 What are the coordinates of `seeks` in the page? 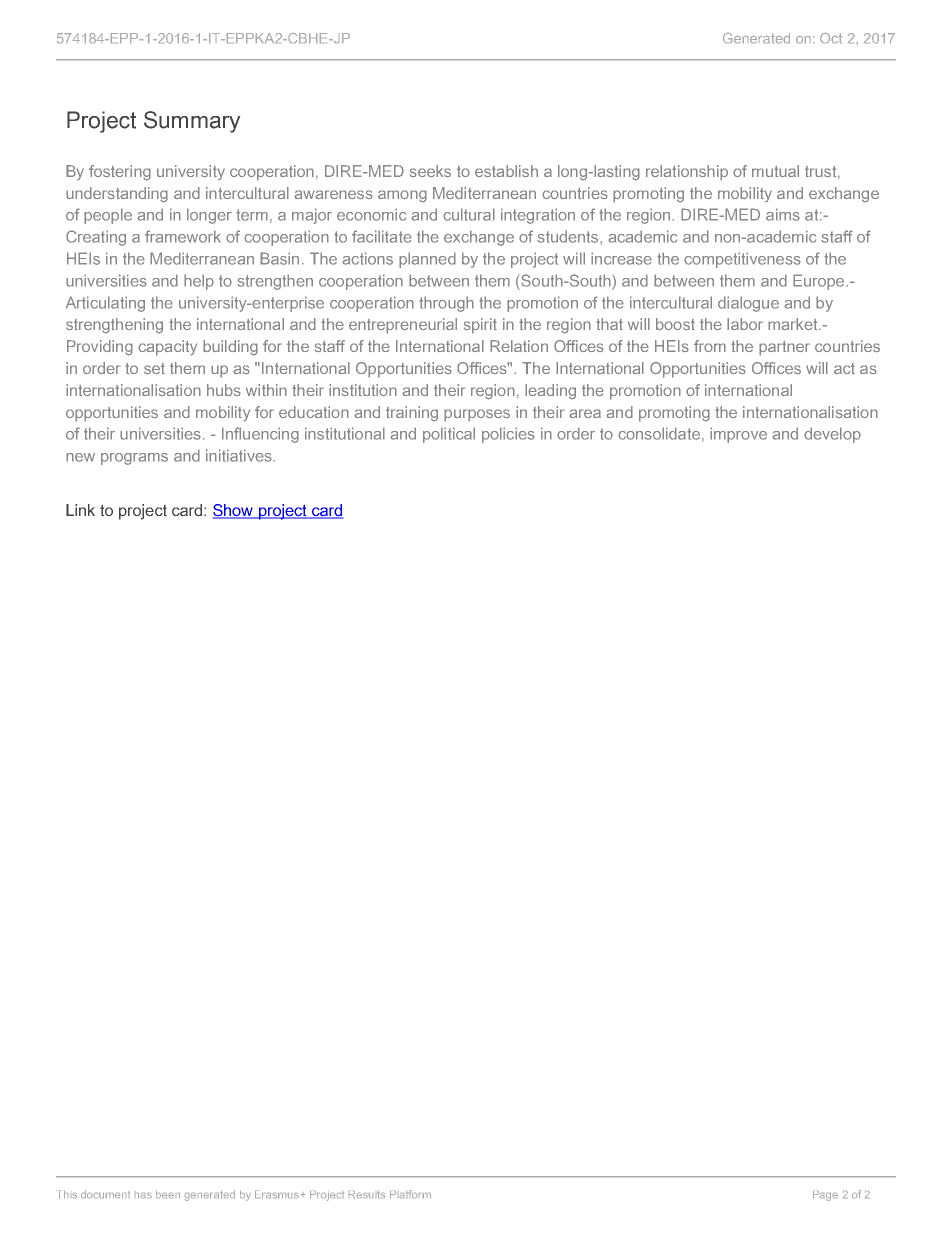 It's located at (430, 171).
